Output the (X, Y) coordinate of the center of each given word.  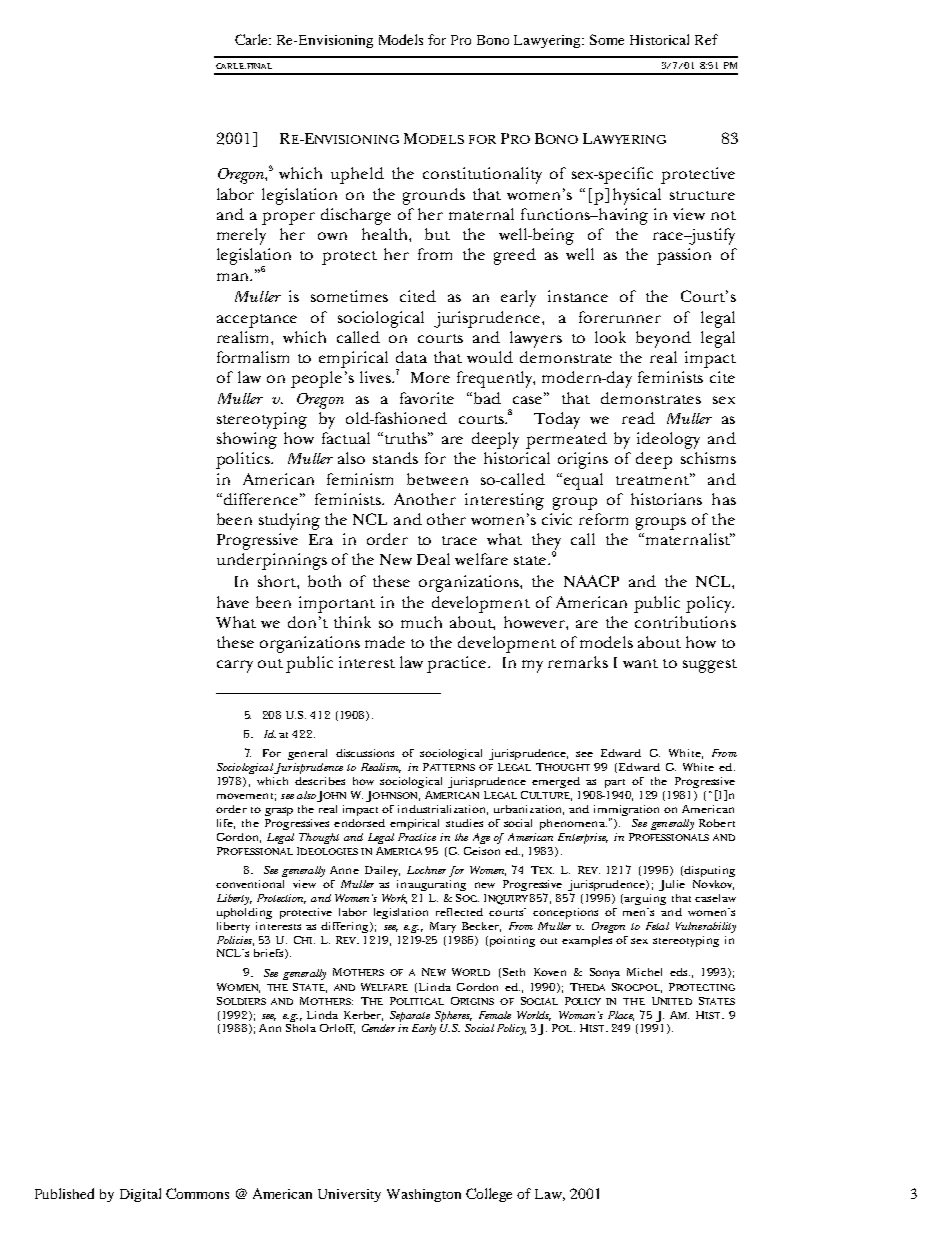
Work (394, 899)
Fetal (657, 926)
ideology (668, 440)
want (640, 663)
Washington (424, 1195)
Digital (140, 1195)
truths (406, 438)
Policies (235, 941)
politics (244, 460)
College (489, 1195)
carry (235, 666)
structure (702, 195)
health (386, 234)
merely (241, 236)
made (385, 642)
